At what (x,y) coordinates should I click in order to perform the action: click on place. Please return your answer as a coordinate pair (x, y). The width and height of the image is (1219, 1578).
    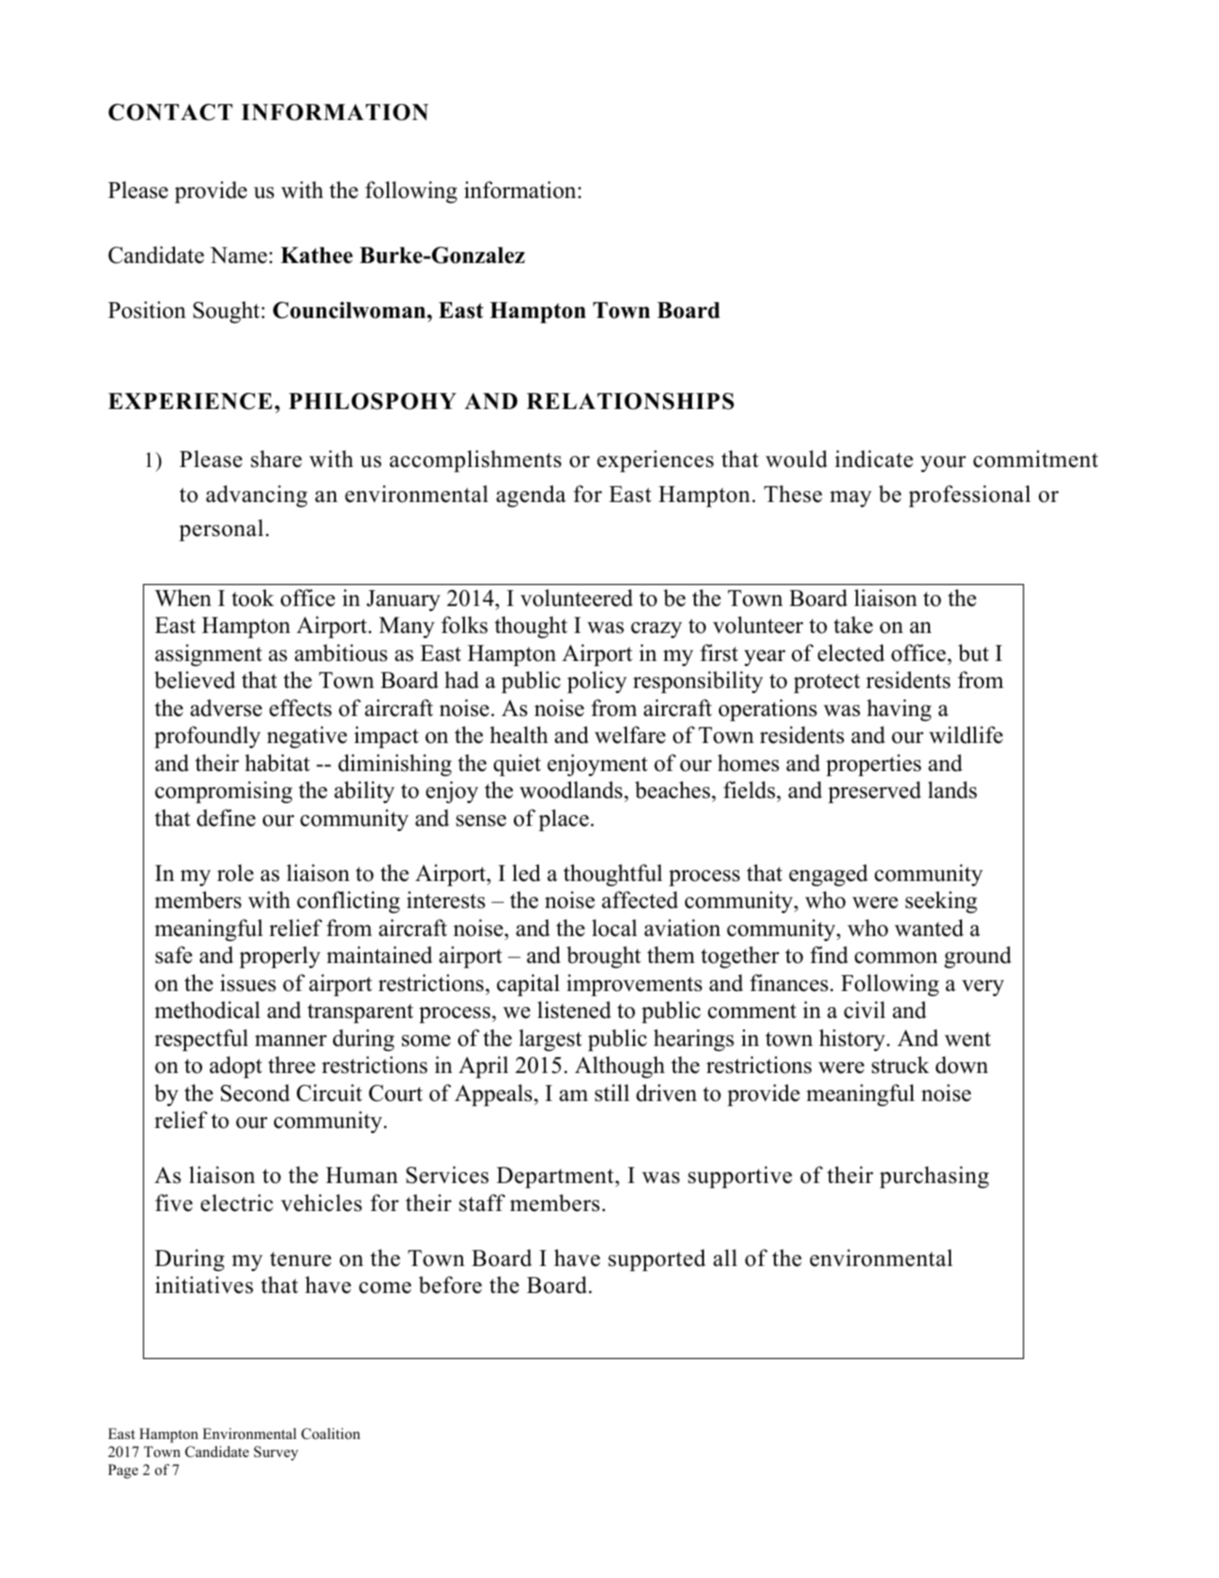
    Looking at the image, I should click on (564, 820).
